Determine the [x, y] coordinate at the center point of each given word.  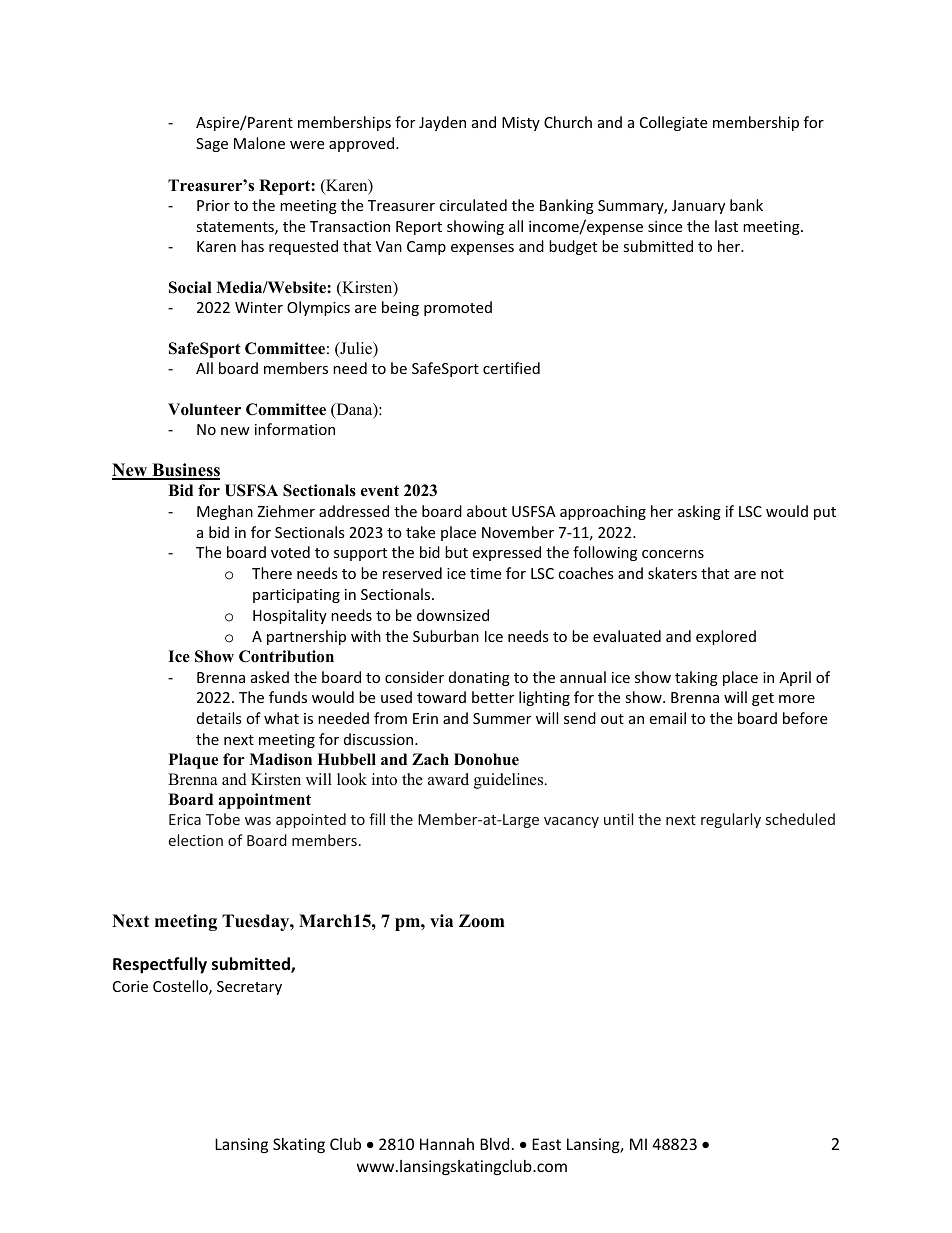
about [487, 511]
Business [185, 471]
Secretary [249, 988]
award [448, 779]
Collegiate [673, 123]
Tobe [223, 819]
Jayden [442, 123]
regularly [731, 820]
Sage [212, 145]
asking [699, 512]
